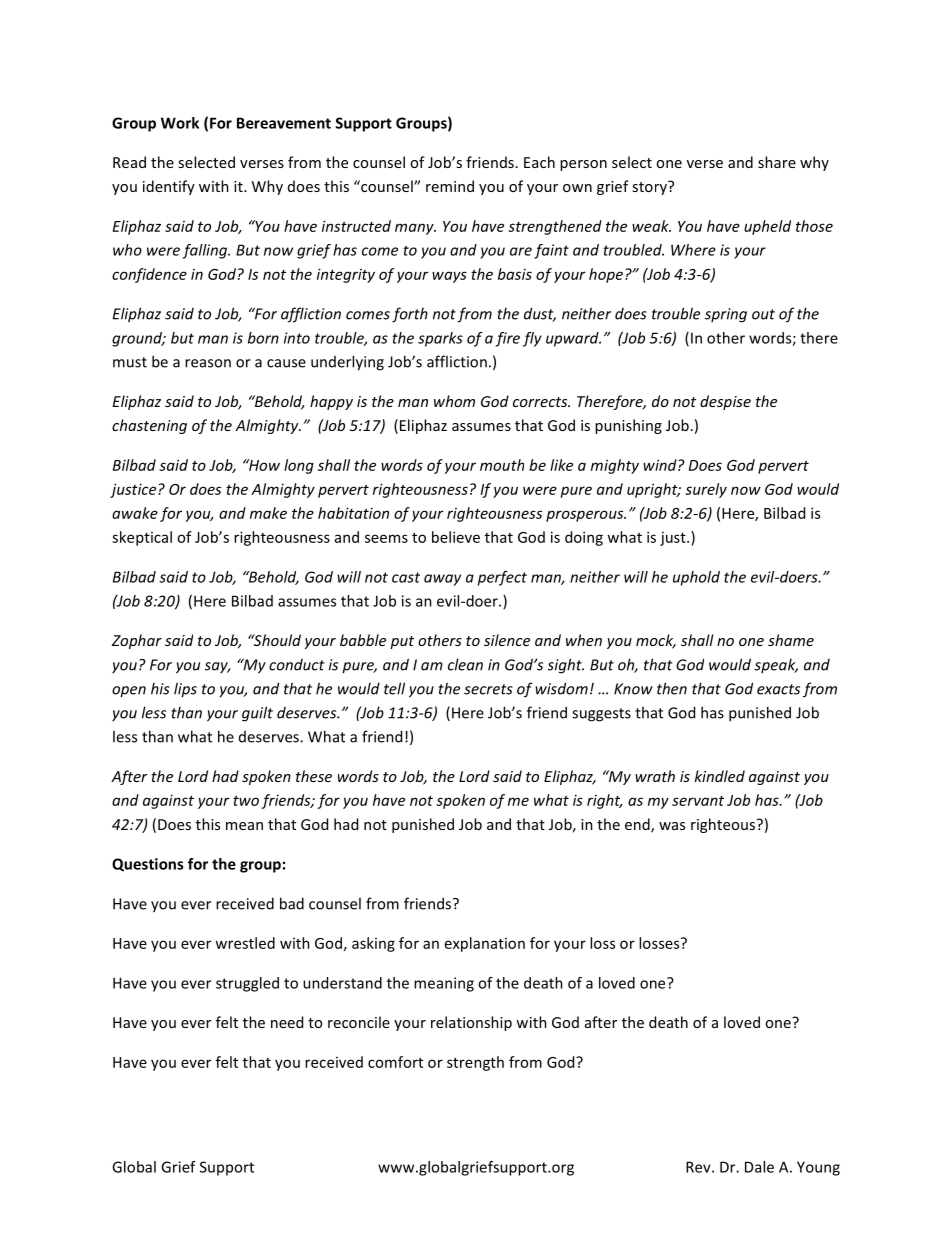 The width and height of the screenshot is (952, 1233). What do you see at coordinates (147, 865) in the screenshot?
I see `Questions` at bounding box center [147, 865].
